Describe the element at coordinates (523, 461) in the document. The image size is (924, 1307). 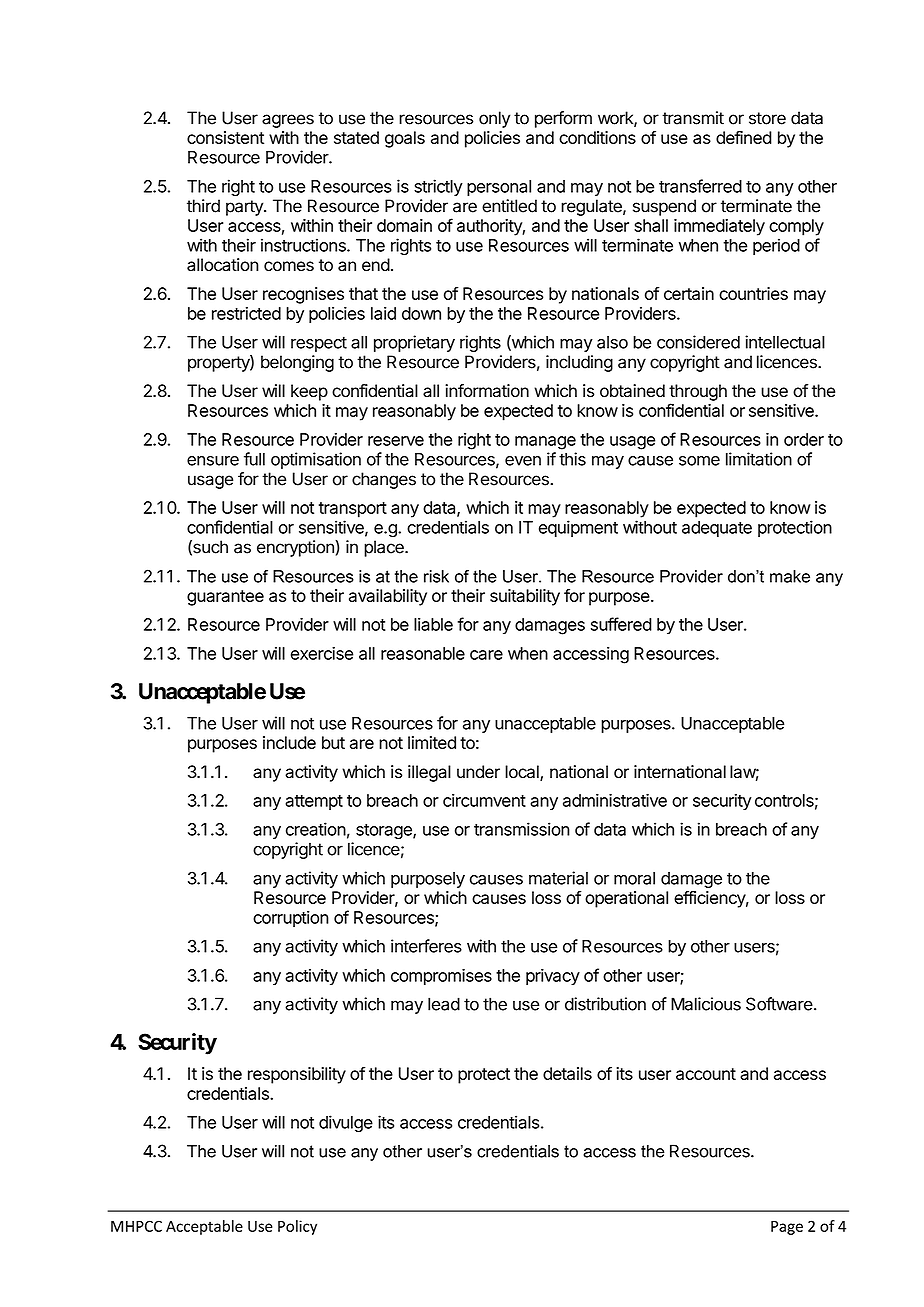
I see `even` at that location.
